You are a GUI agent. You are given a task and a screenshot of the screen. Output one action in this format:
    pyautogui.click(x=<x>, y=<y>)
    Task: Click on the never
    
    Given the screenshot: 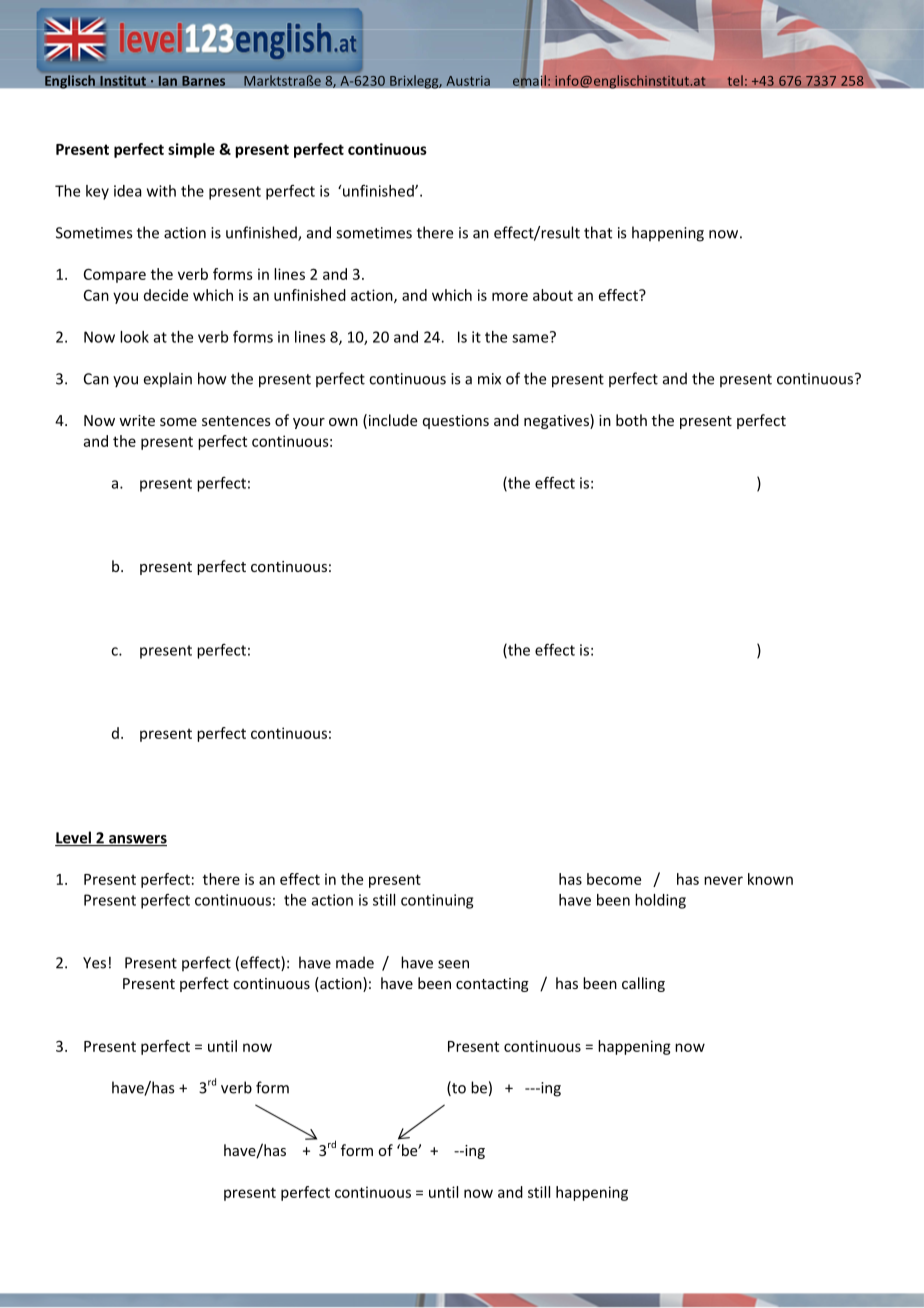 What is the action you would take?
    pyautogui.click(x=723, y=880)
